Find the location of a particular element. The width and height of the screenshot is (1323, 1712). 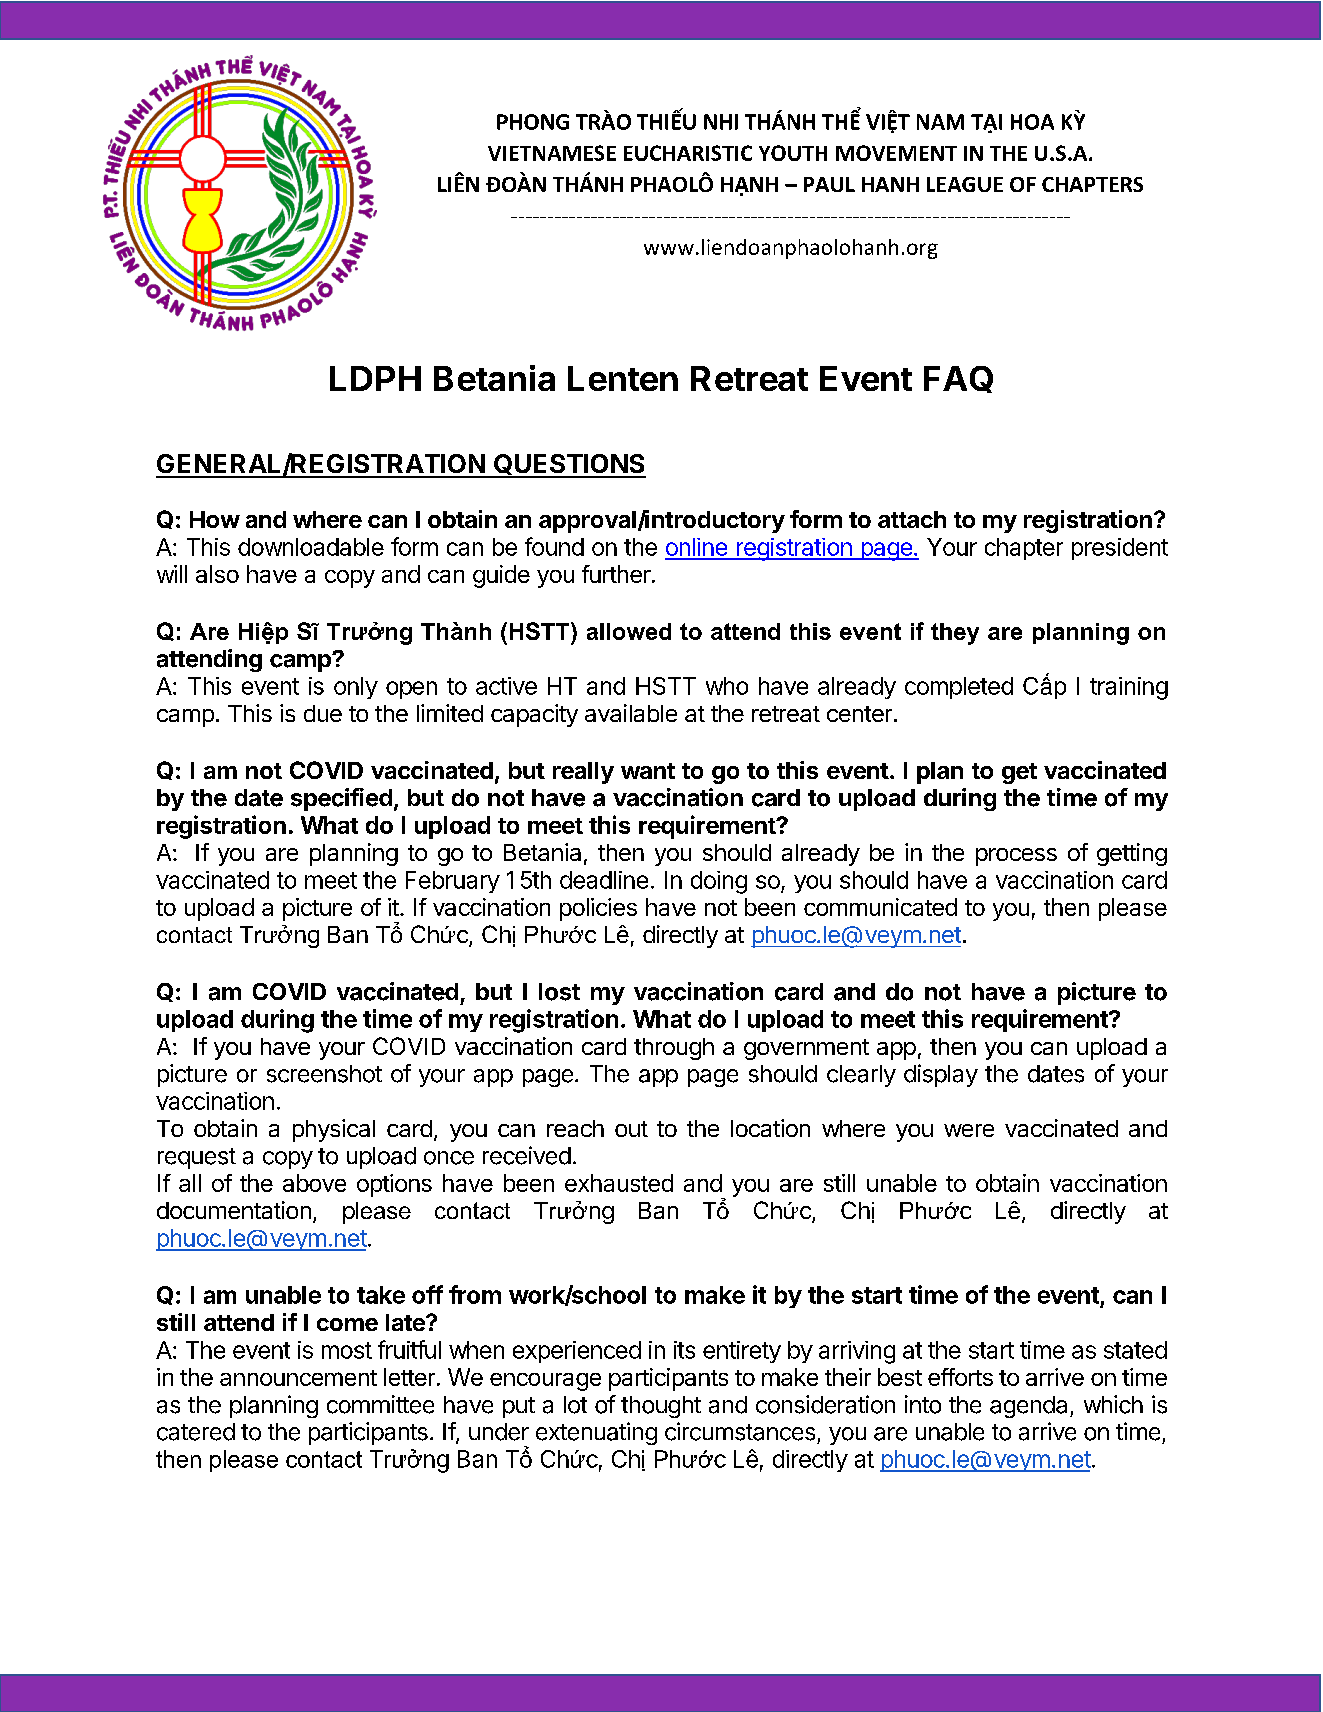

EUCHARISTIC is located at coordinates (688, 153).
